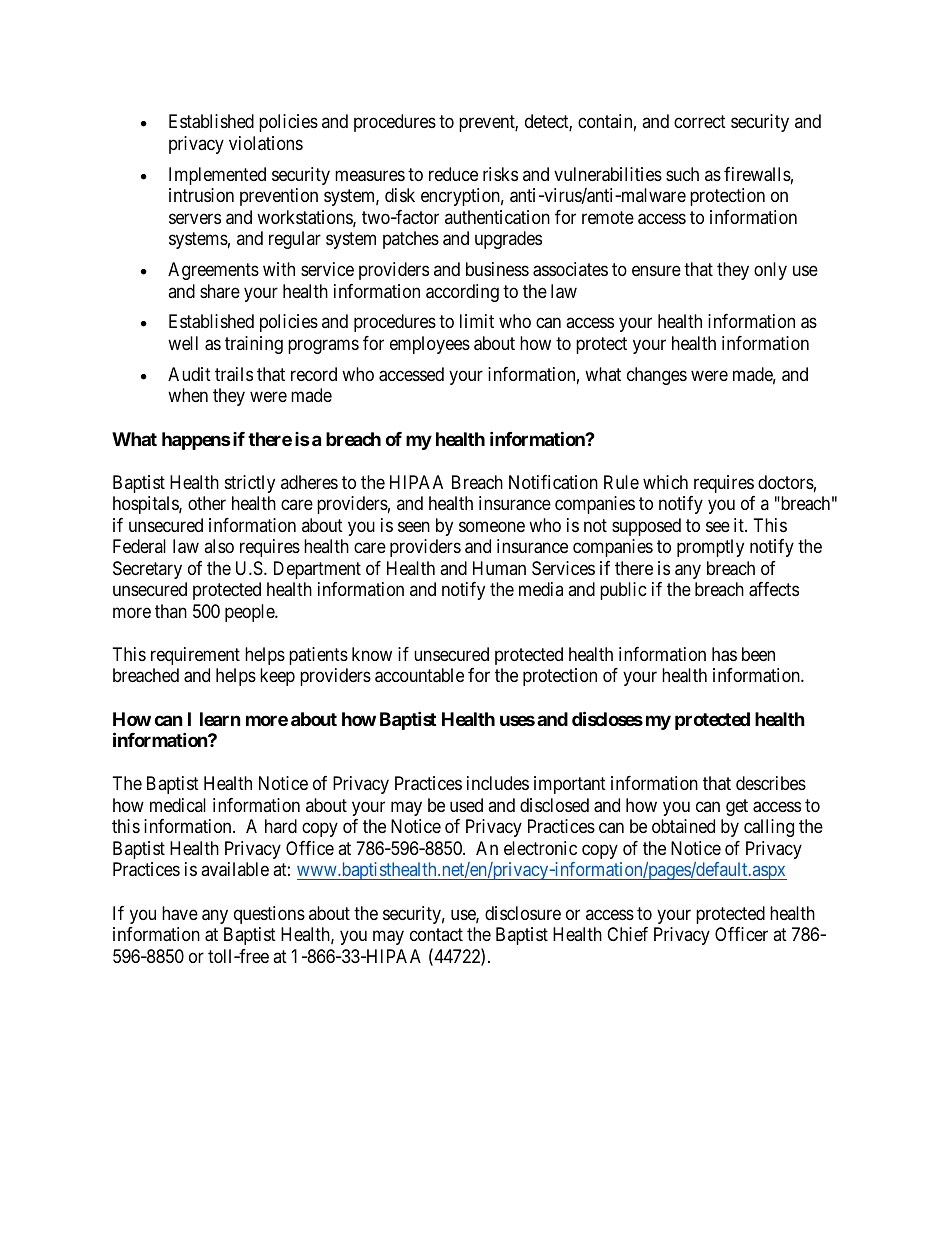  Describe the element at coordinates (700, 122) in the screenshot. I see `correct` at that location.
